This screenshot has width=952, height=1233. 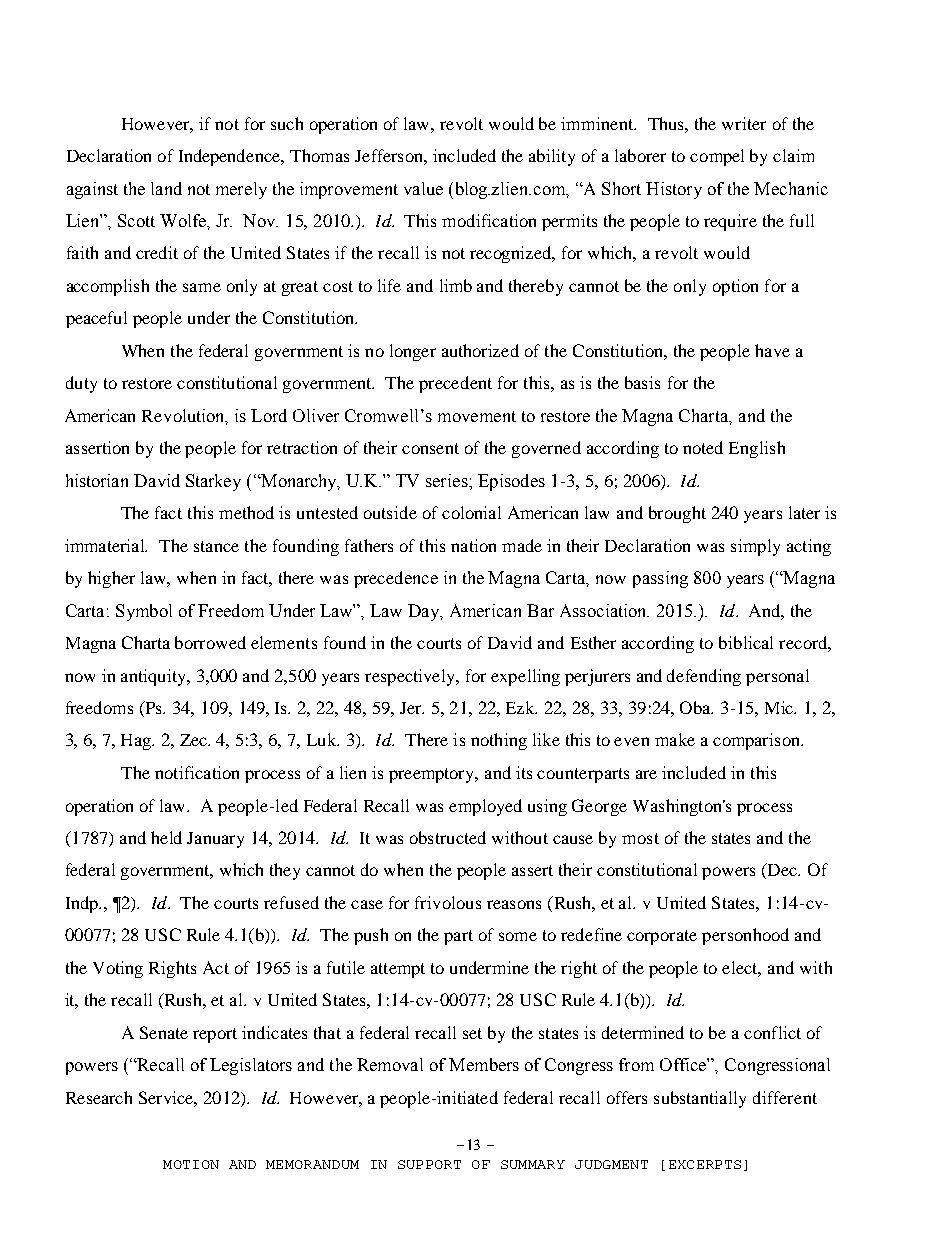 What do you see at coordinates (213, 482) in the screenshot?
I see `Starkey` at bounding box center [213, 482].
